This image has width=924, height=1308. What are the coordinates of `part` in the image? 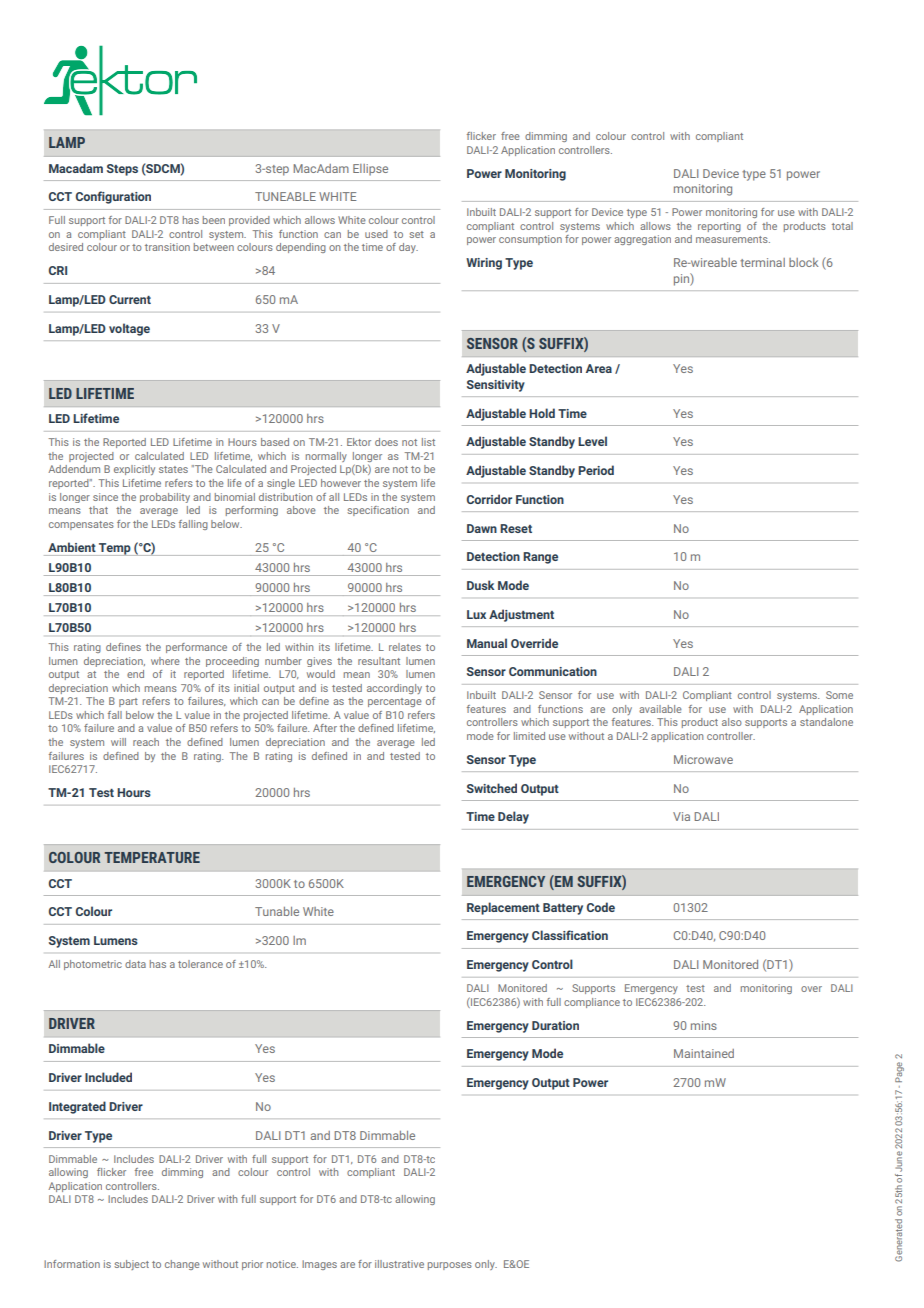 It's located at (128, 702).
